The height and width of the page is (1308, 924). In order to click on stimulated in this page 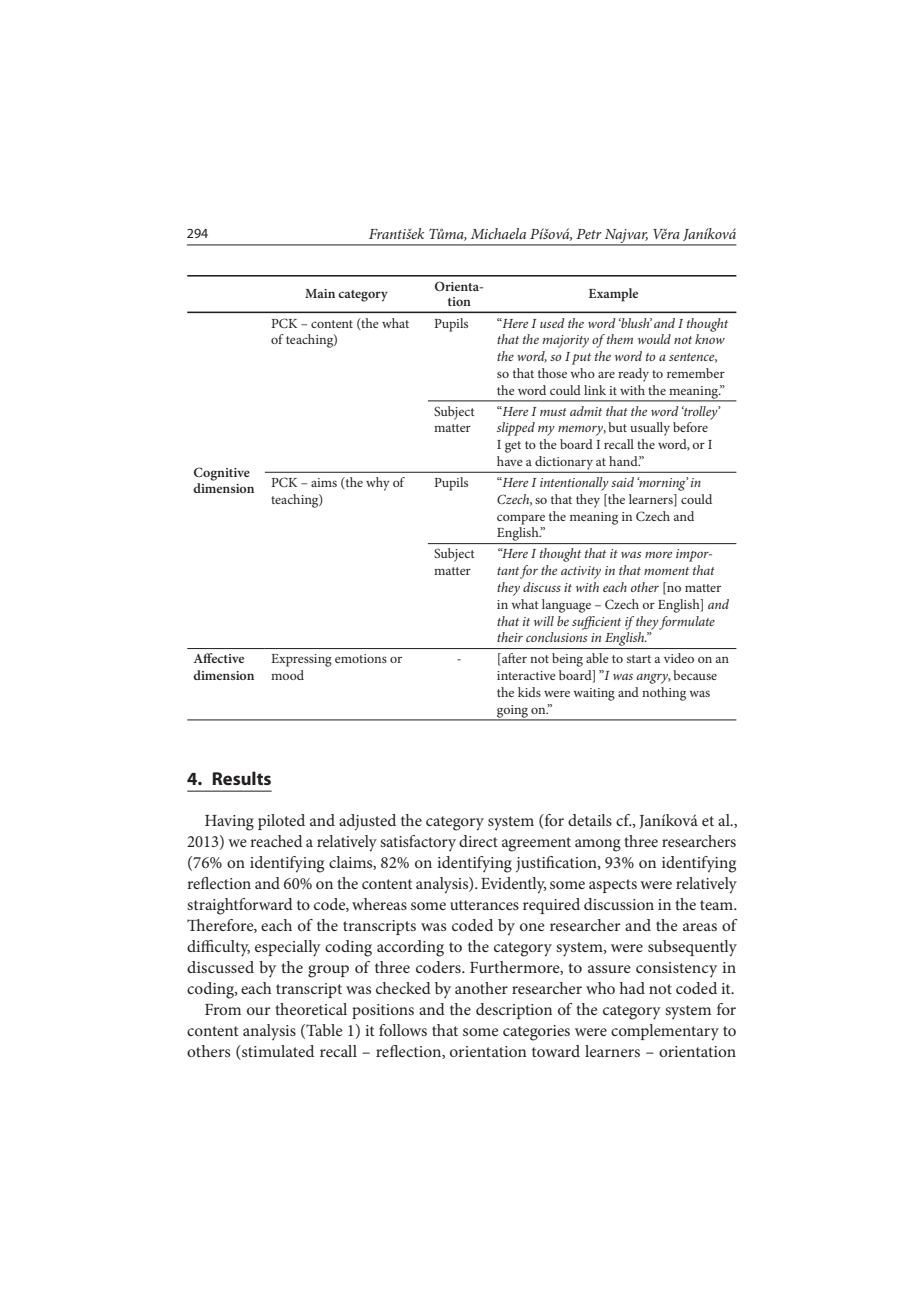, I will do `click(277, 1052)`.
